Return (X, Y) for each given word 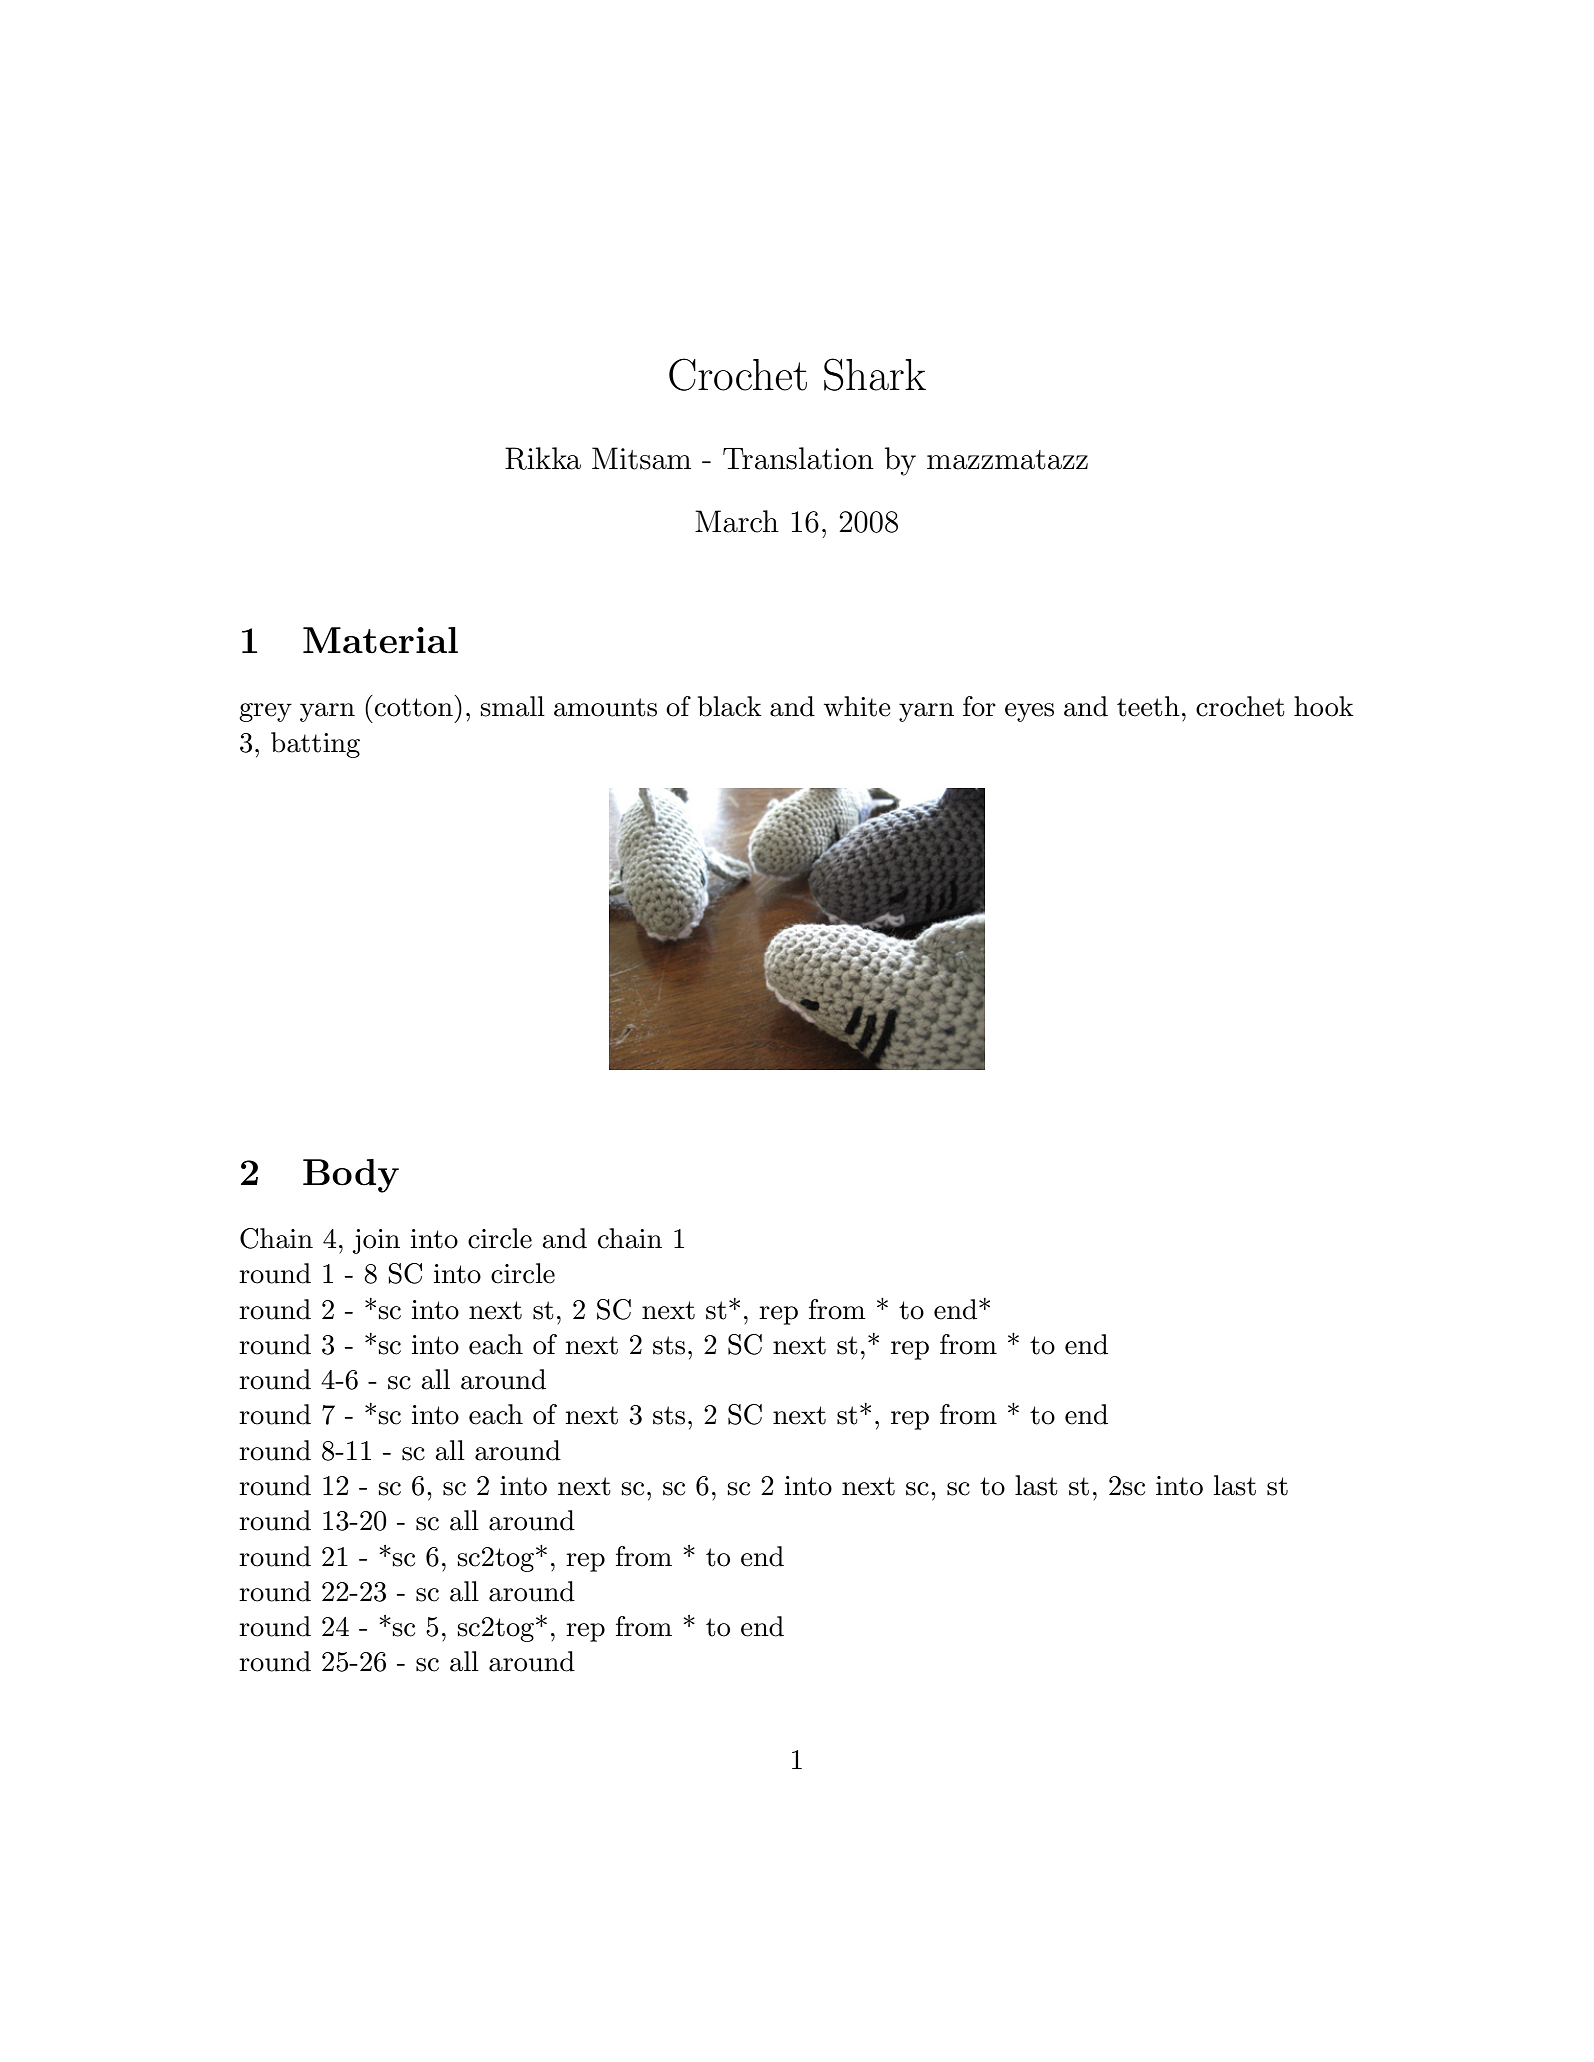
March (737, 521)
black (730, 706)
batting (315, 745)
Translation (798, 458)
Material (380, 640)
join (376, 1241)
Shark (875, 374)
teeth (1148, 706)
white (857, 706)
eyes (1029, 712)
